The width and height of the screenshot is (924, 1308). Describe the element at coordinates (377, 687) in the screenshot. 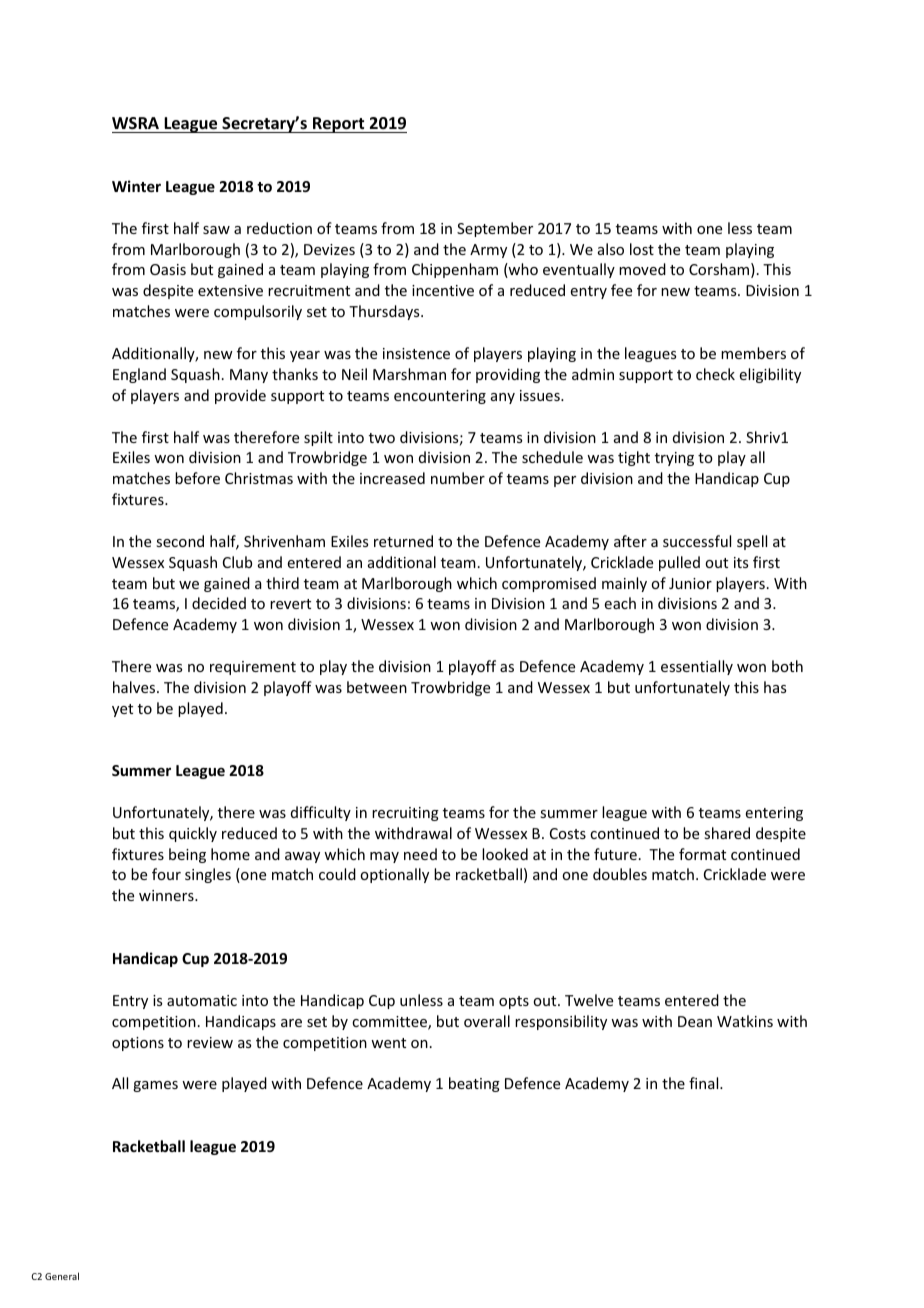

I see `between` at that location.
